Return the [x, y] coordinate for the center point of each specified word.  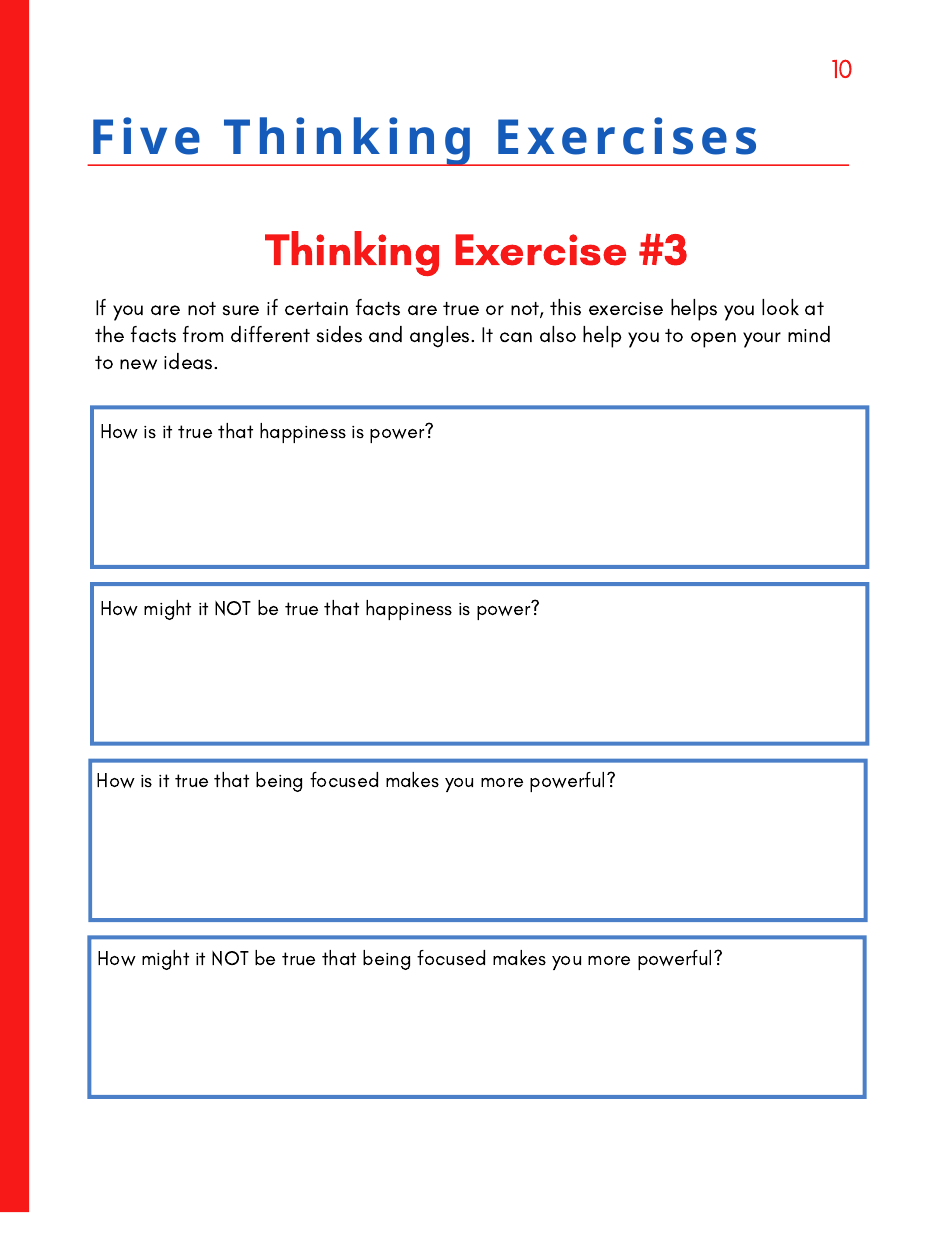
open [713, 340]
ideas [189, 361]
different [270, 334]
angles [441, 337]
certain [316, 308]
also [558, 334]
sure [241, 310]
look [780, 307]
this [565, 307]
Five [146, 136]
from [203, 334]
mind [809, 334]
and [385, 334]
